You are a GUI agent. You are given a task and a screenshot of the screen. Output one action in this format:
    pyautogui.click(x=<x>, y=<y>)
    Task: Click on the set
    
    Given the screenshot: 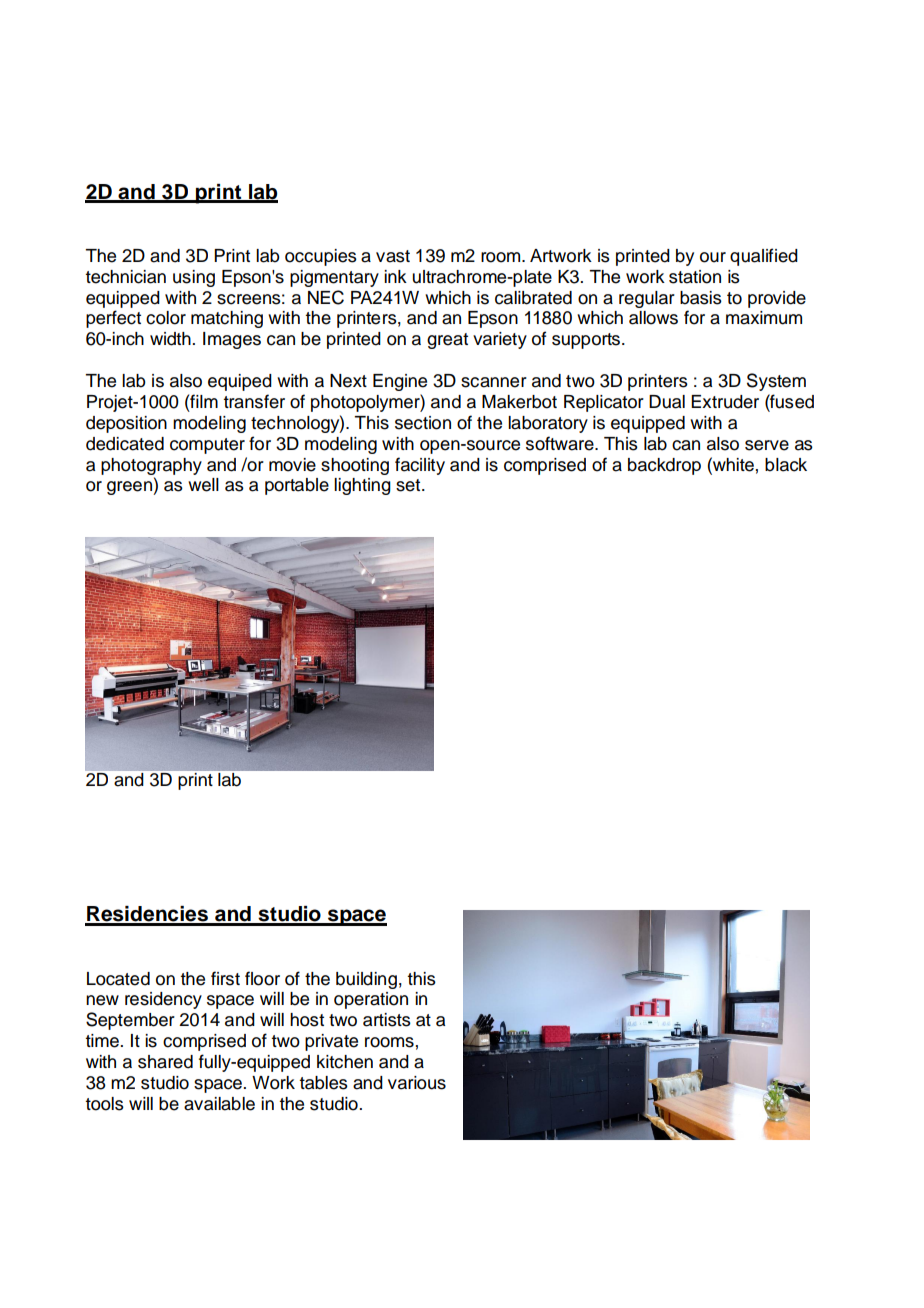 What is the action you would take?
    pyautogui.click(x=409, y=485)
